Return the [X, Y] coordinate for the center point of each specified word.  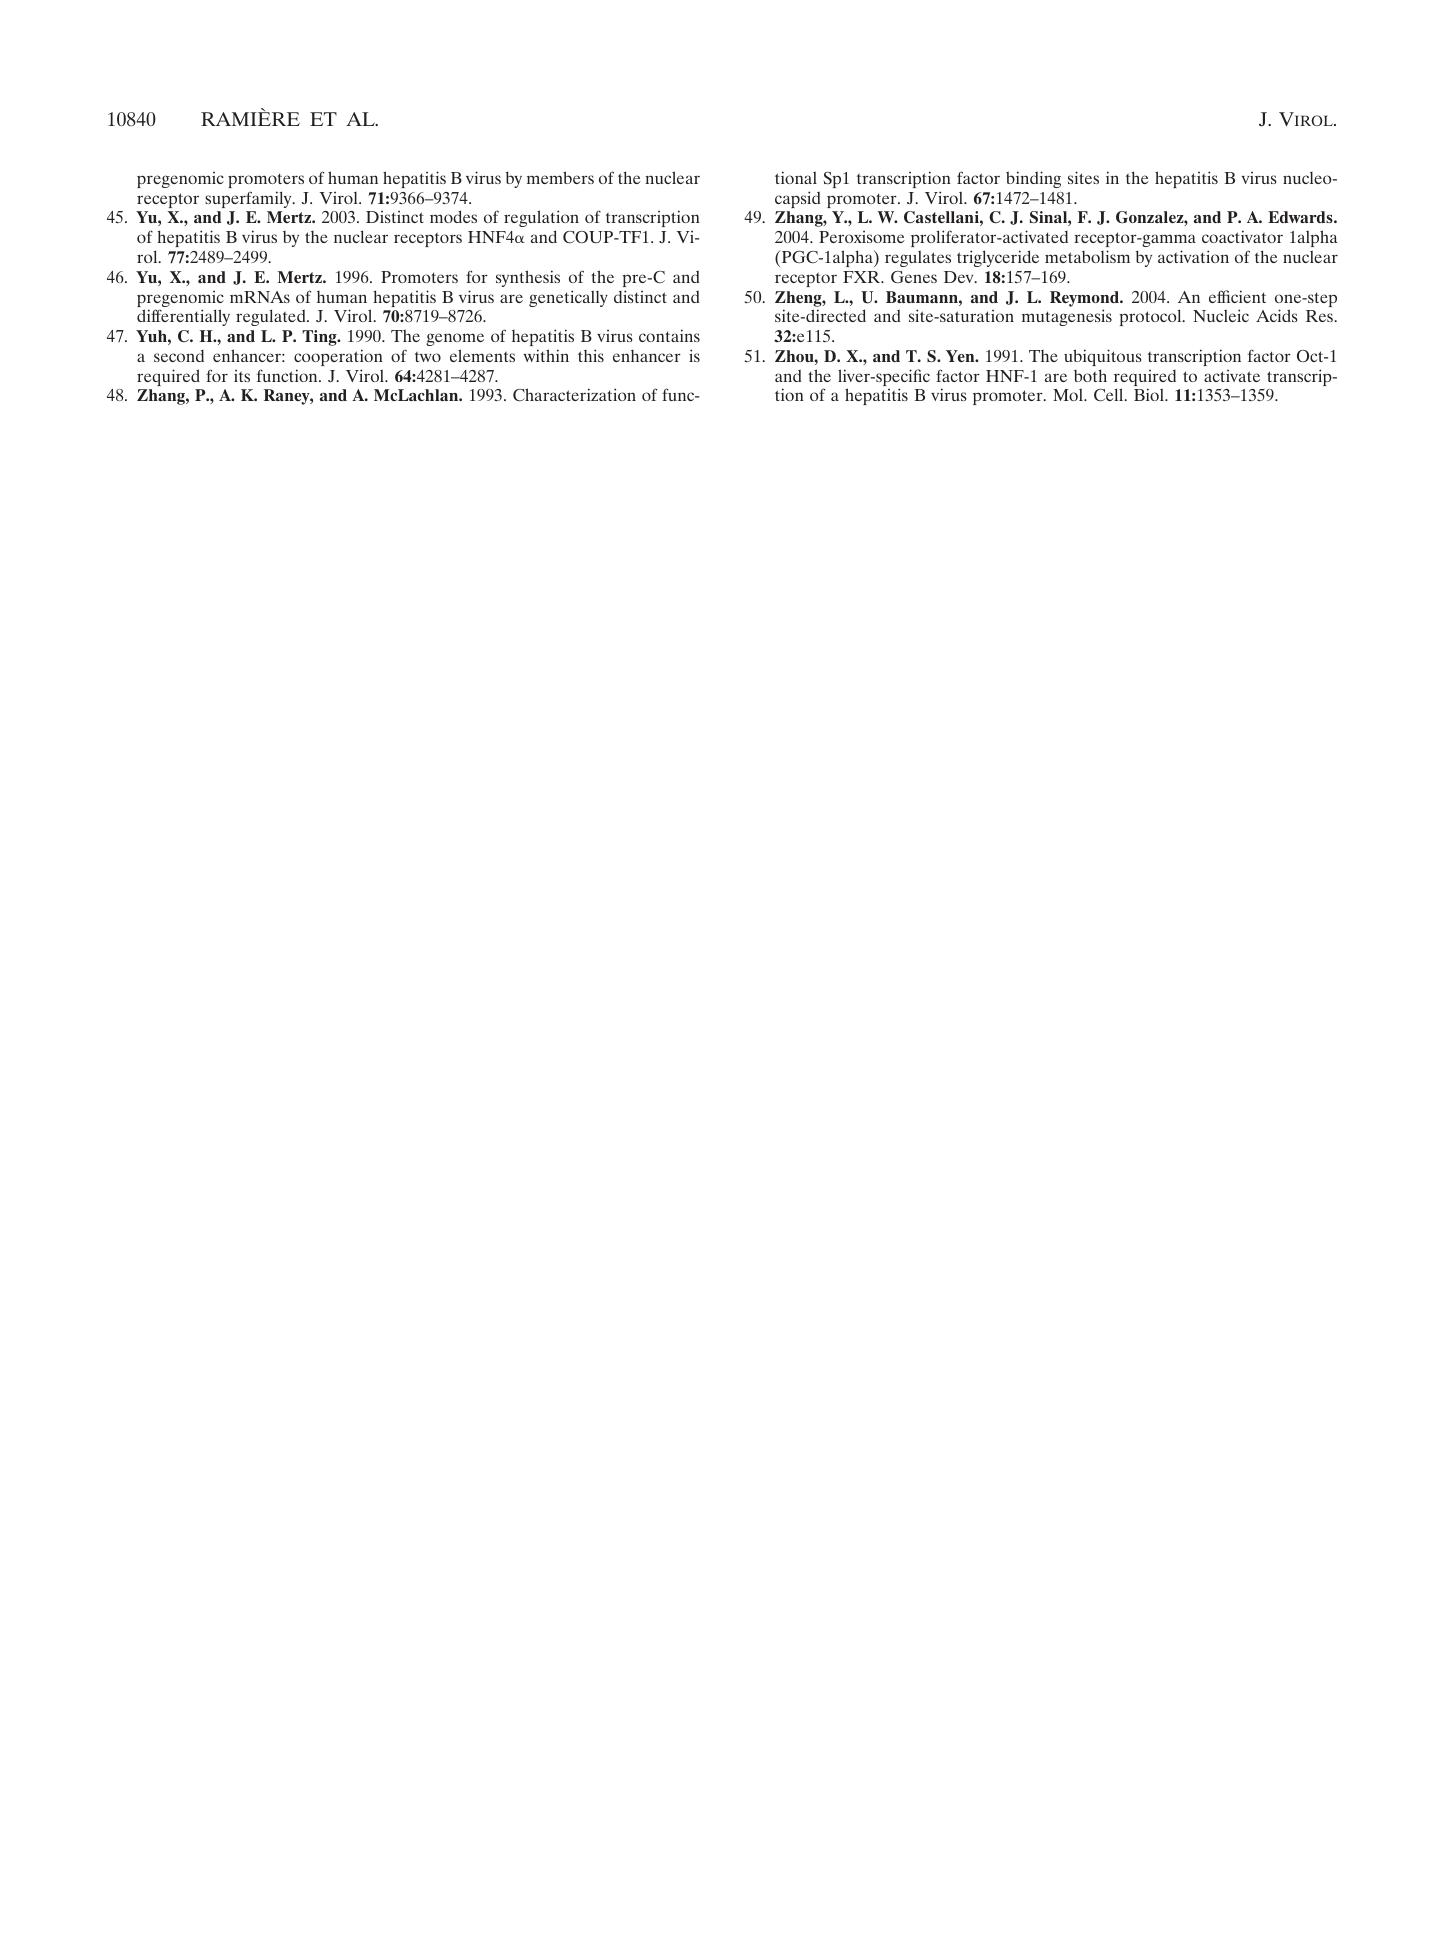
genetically [568, 298]
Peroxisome [862, 237]
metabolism [1087, 256]
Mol [1069, 394]
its [242, 376]
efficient [1237, 296]
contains [669, 335]
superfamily [249, 199]
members [560, 177]
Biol [1150, 394]
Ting [320, 338]
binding [1033, 179]
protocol [1151, 317]
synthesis [528, 278]
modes [453, 216]
